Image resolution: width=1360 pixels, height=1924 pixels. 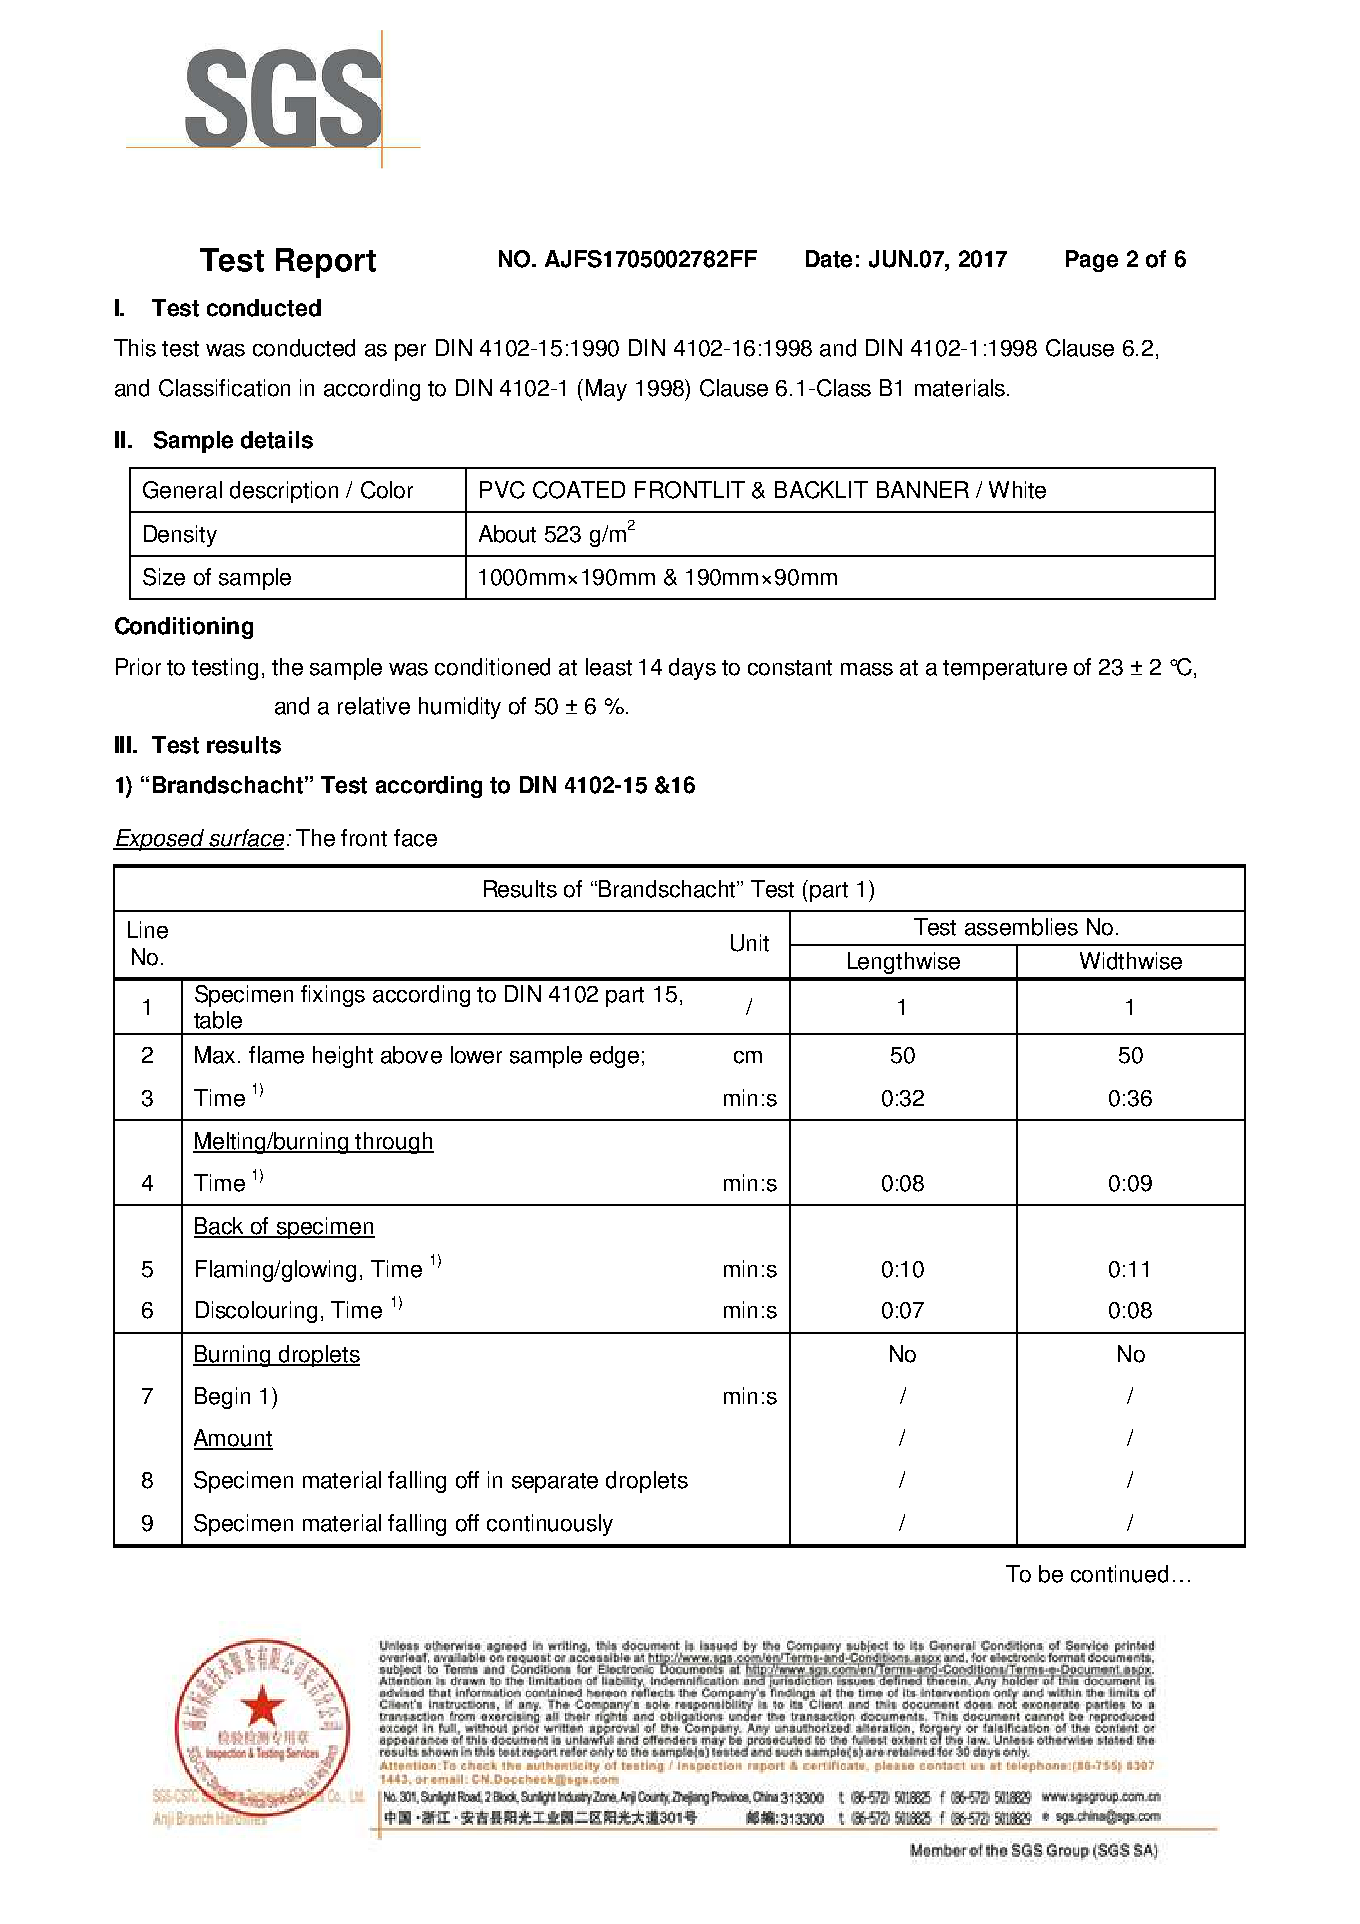 I want to click on May, so click(x=606, y=390).
